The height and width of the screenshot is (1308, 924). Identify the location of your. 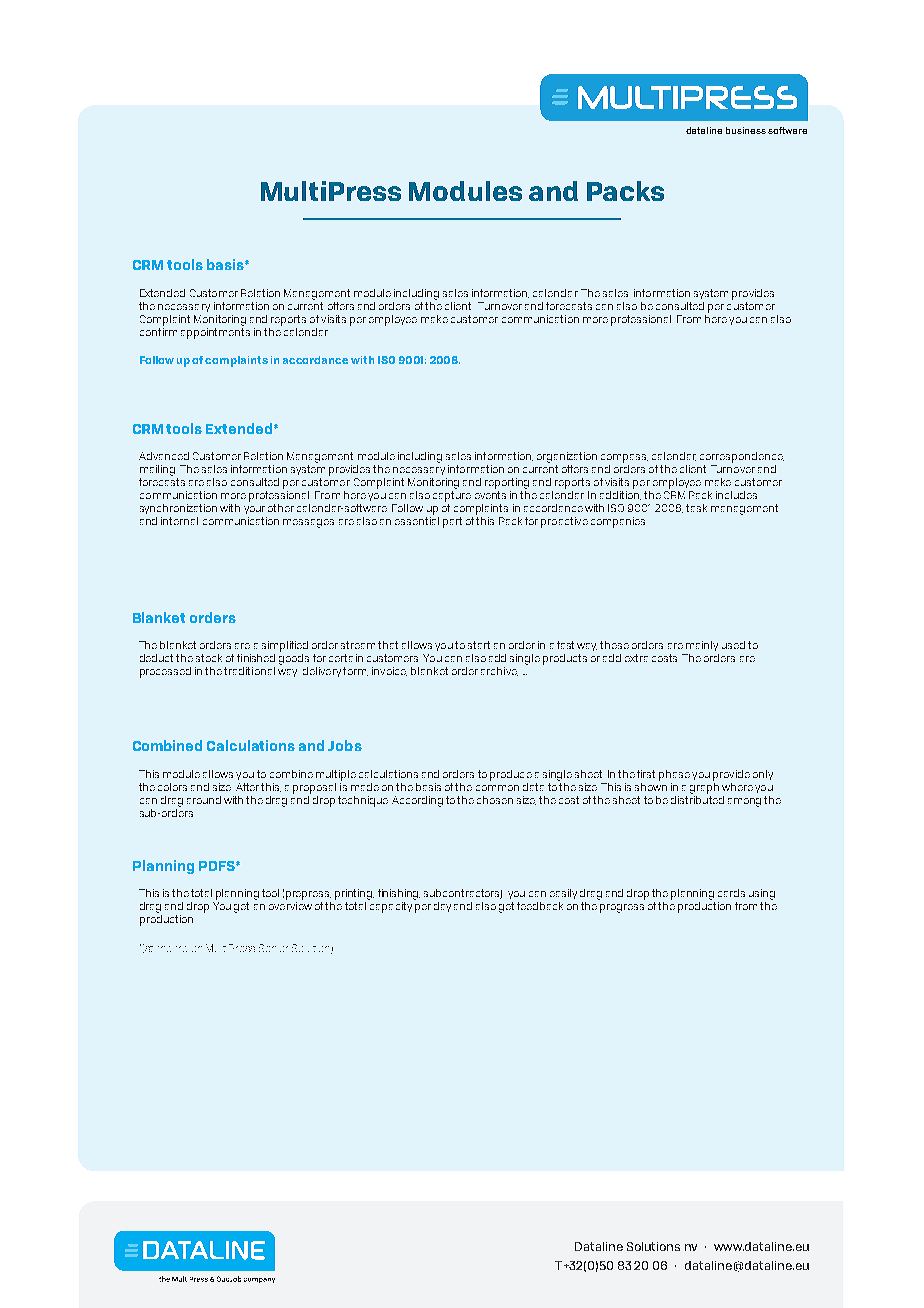
(254, 510).
